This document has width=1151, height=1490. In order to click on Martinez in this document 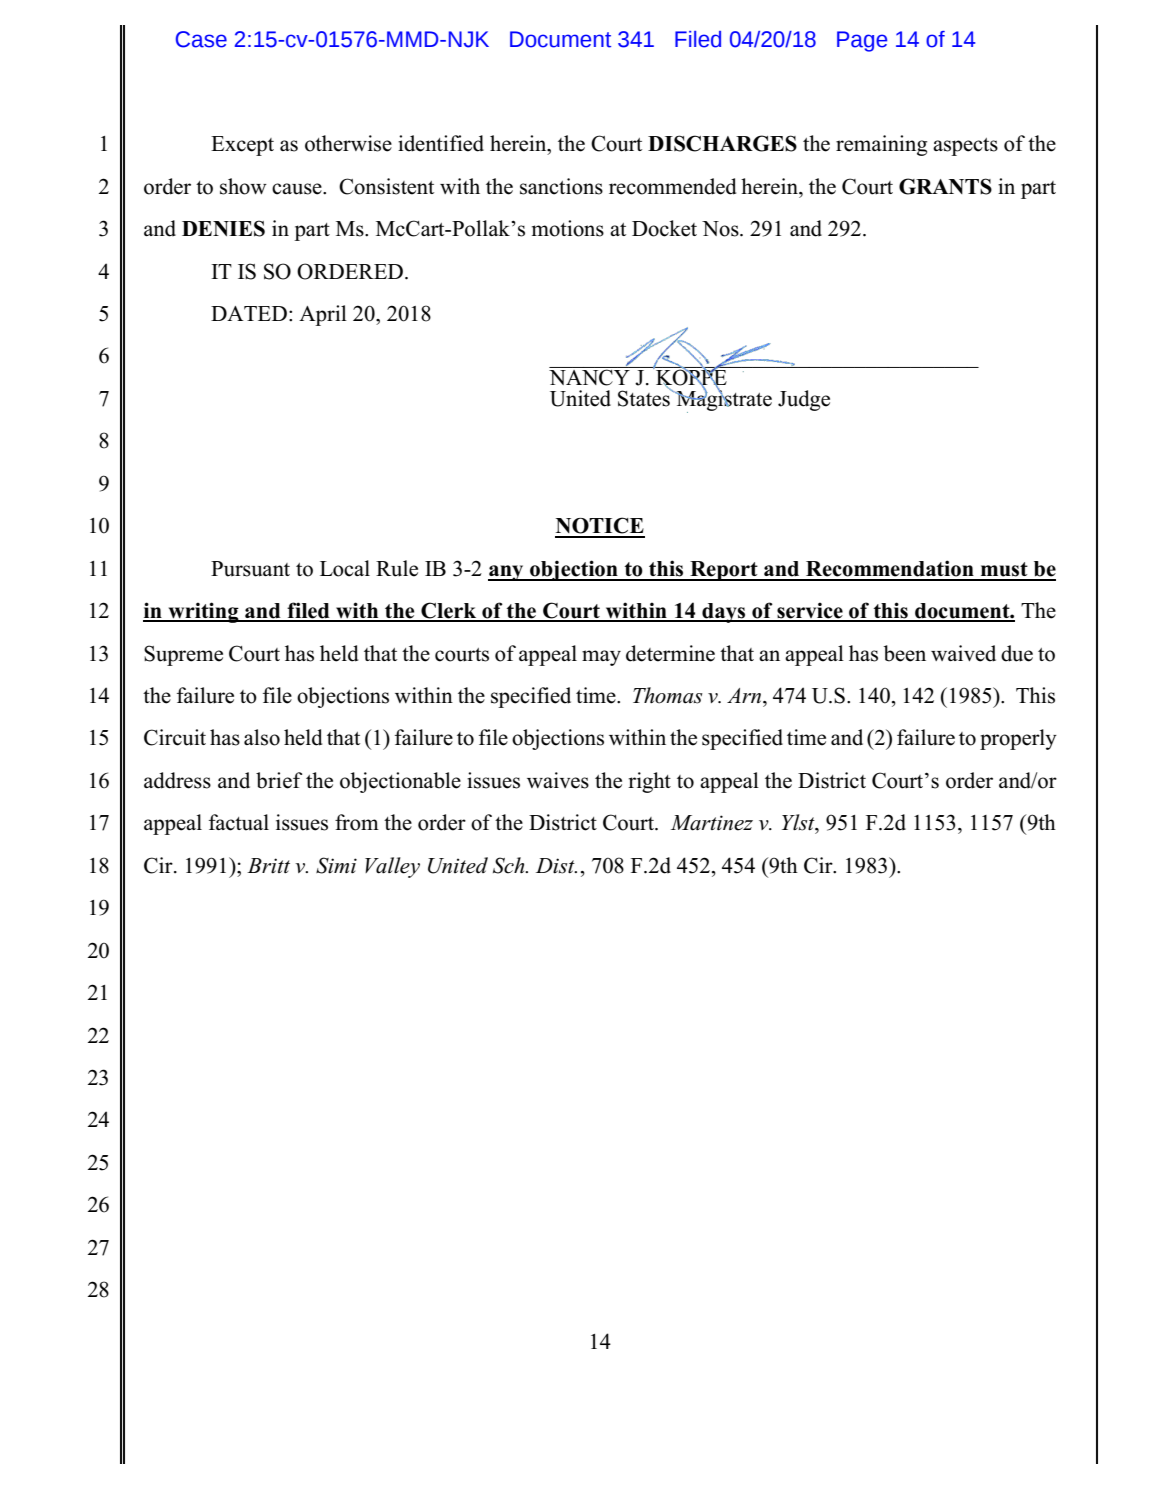, I will do `click(712, 823)`.
